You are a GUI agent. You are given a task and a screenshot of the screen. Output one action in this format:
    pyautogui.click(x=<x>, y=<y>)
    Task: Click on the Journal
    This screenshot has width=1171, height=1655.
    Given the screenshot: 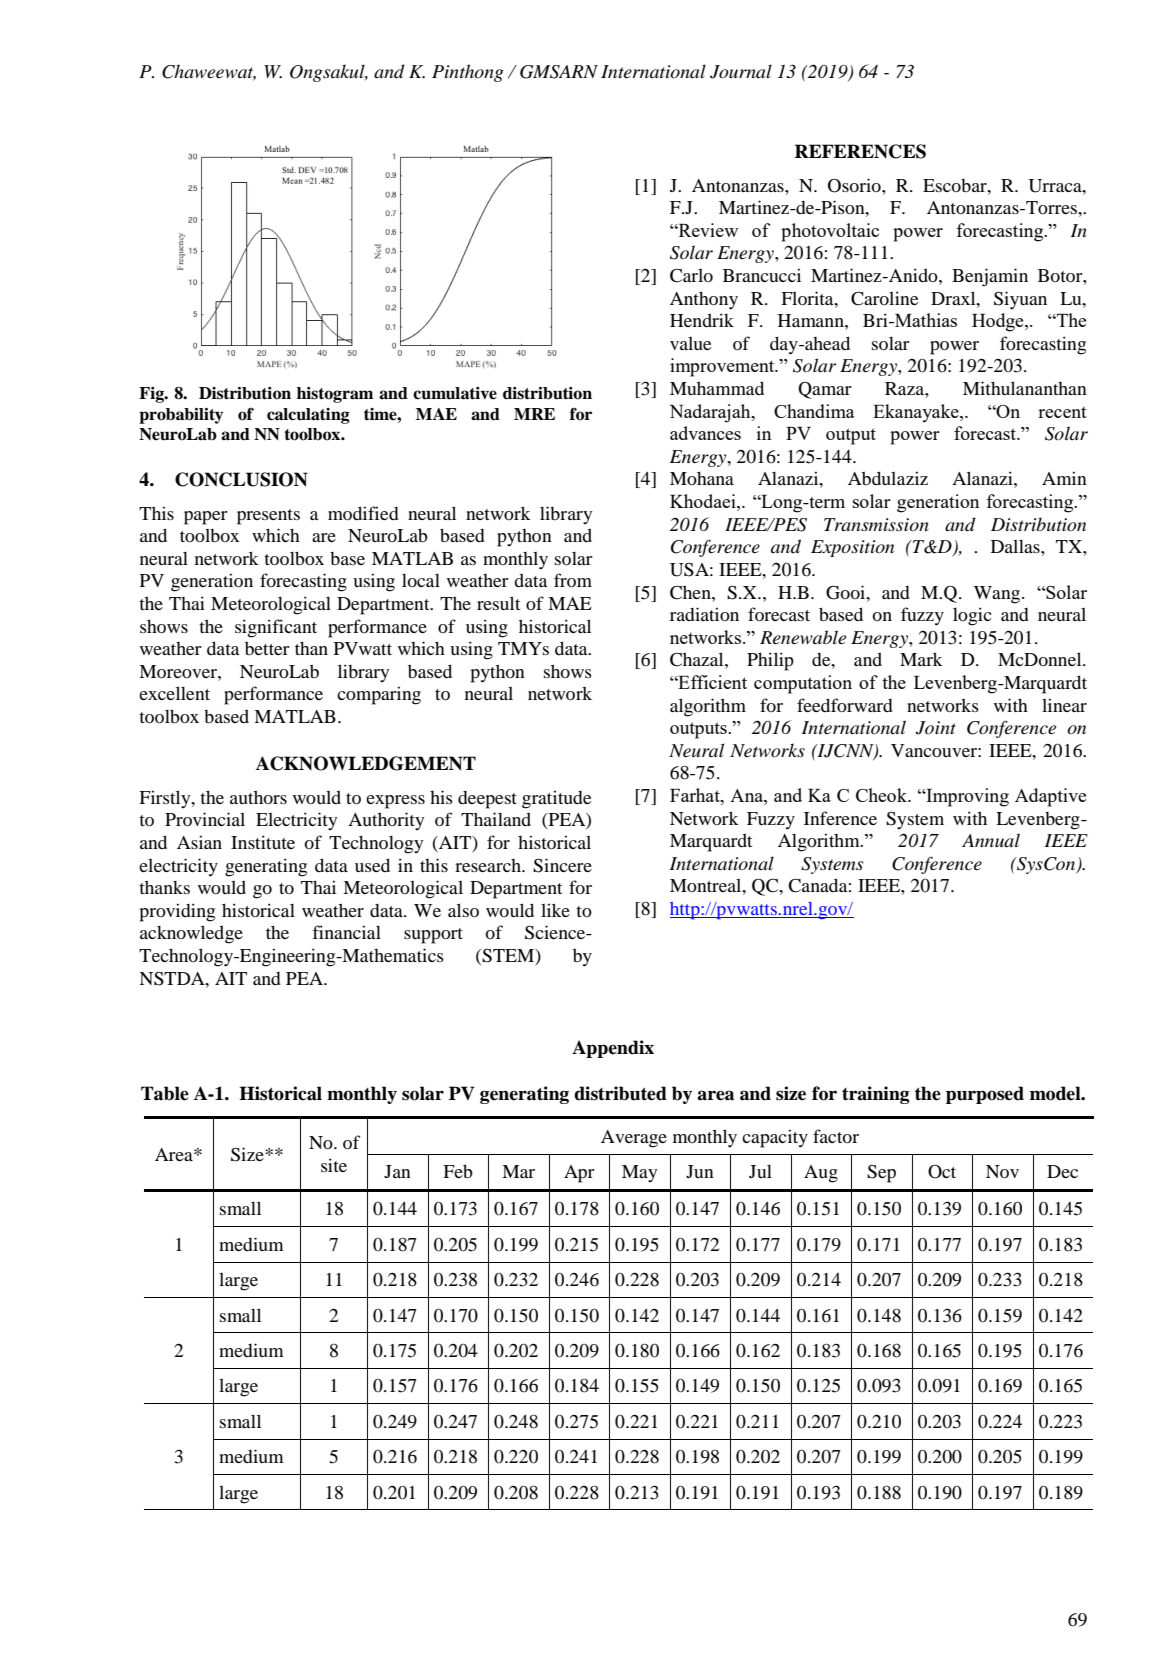 What is the action you would take?
    pyautogui.click(x=741, y=71)
